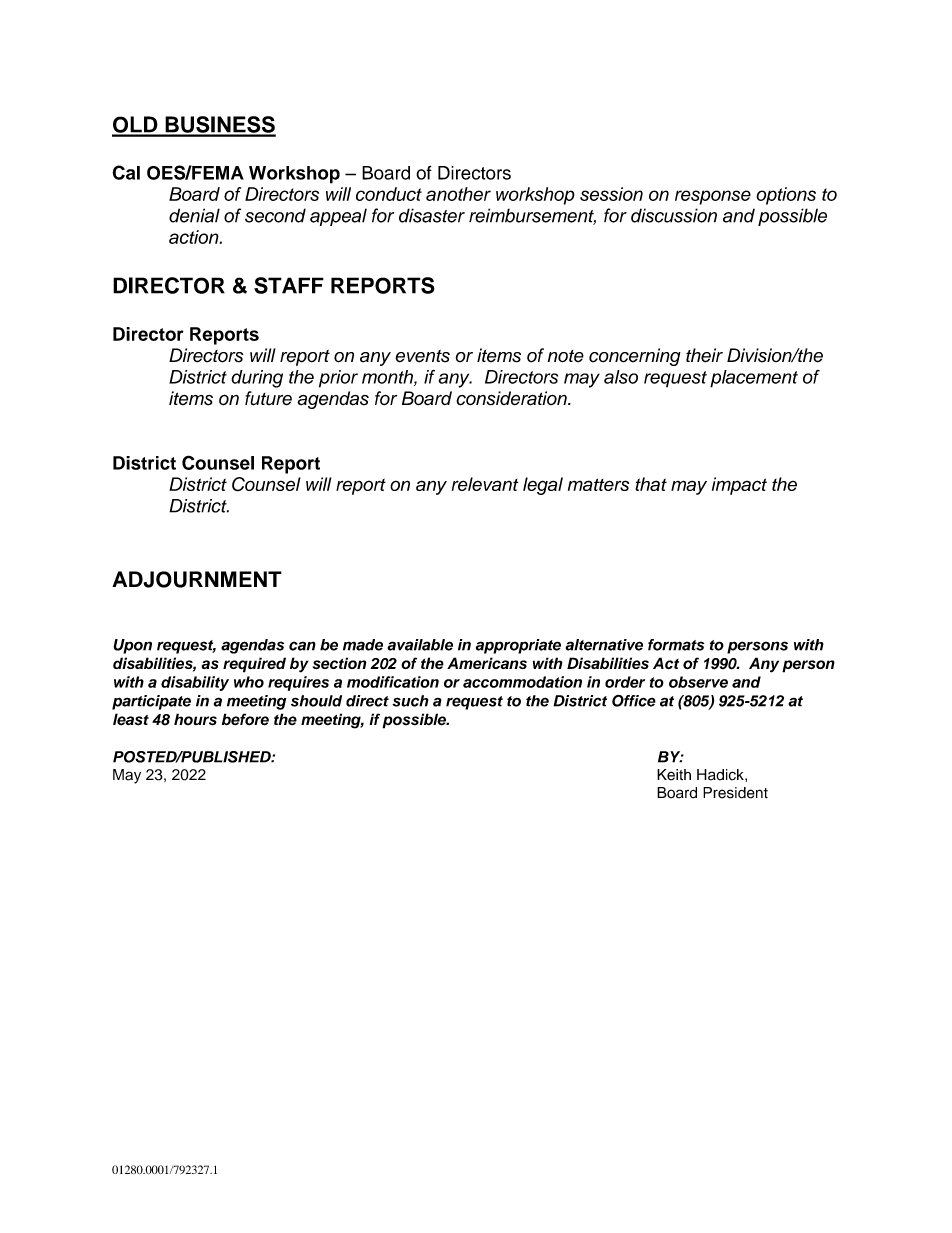 The image size is (952, 1233). What do you see at coordinates (739, 486) in the screenshot?
I see `impact` at bounding box center [739, 486].
